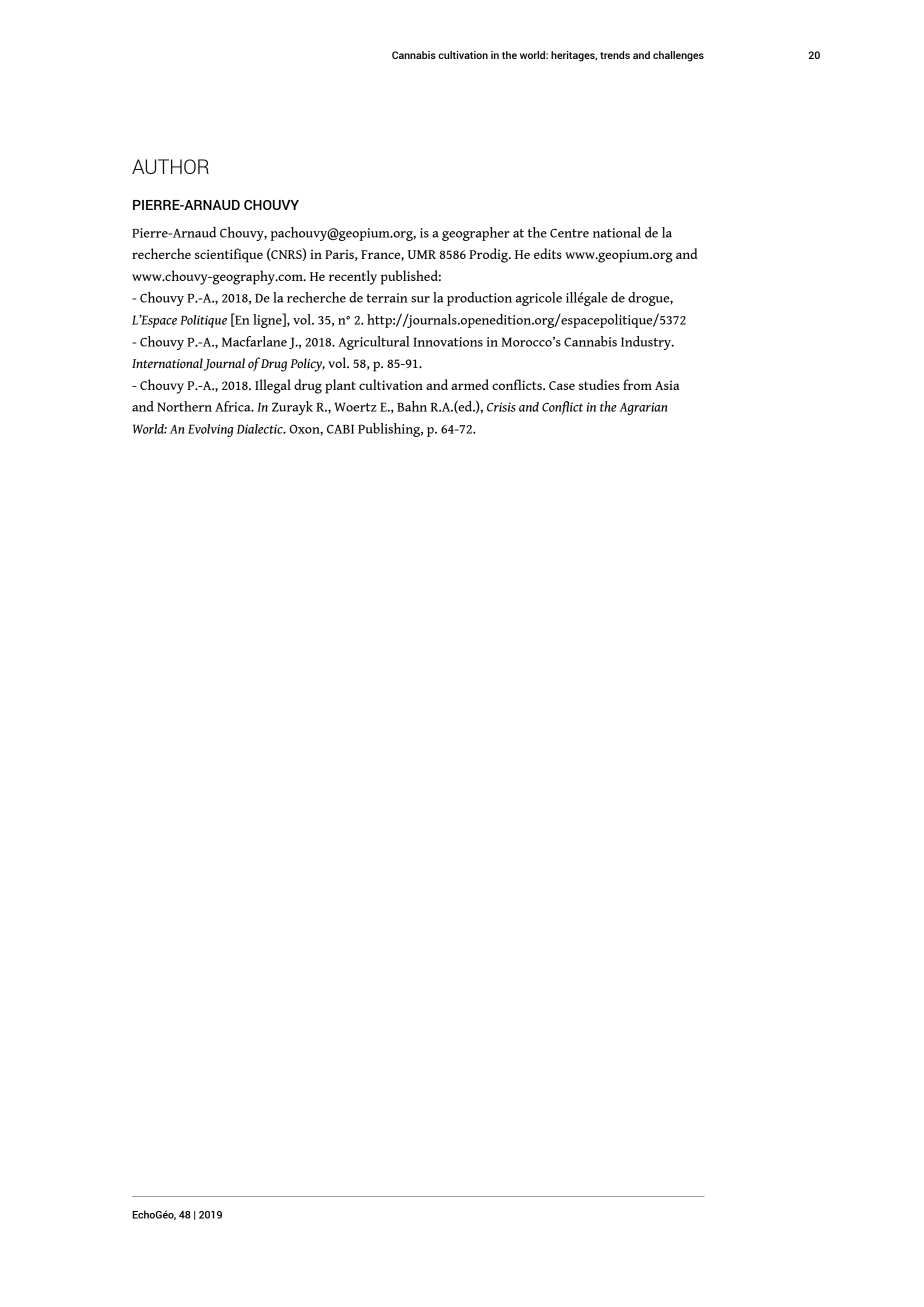 This document has height=1307, width=924. Describe the element at coordinates (574, 56) in the document. I see `heritages` at that location.
